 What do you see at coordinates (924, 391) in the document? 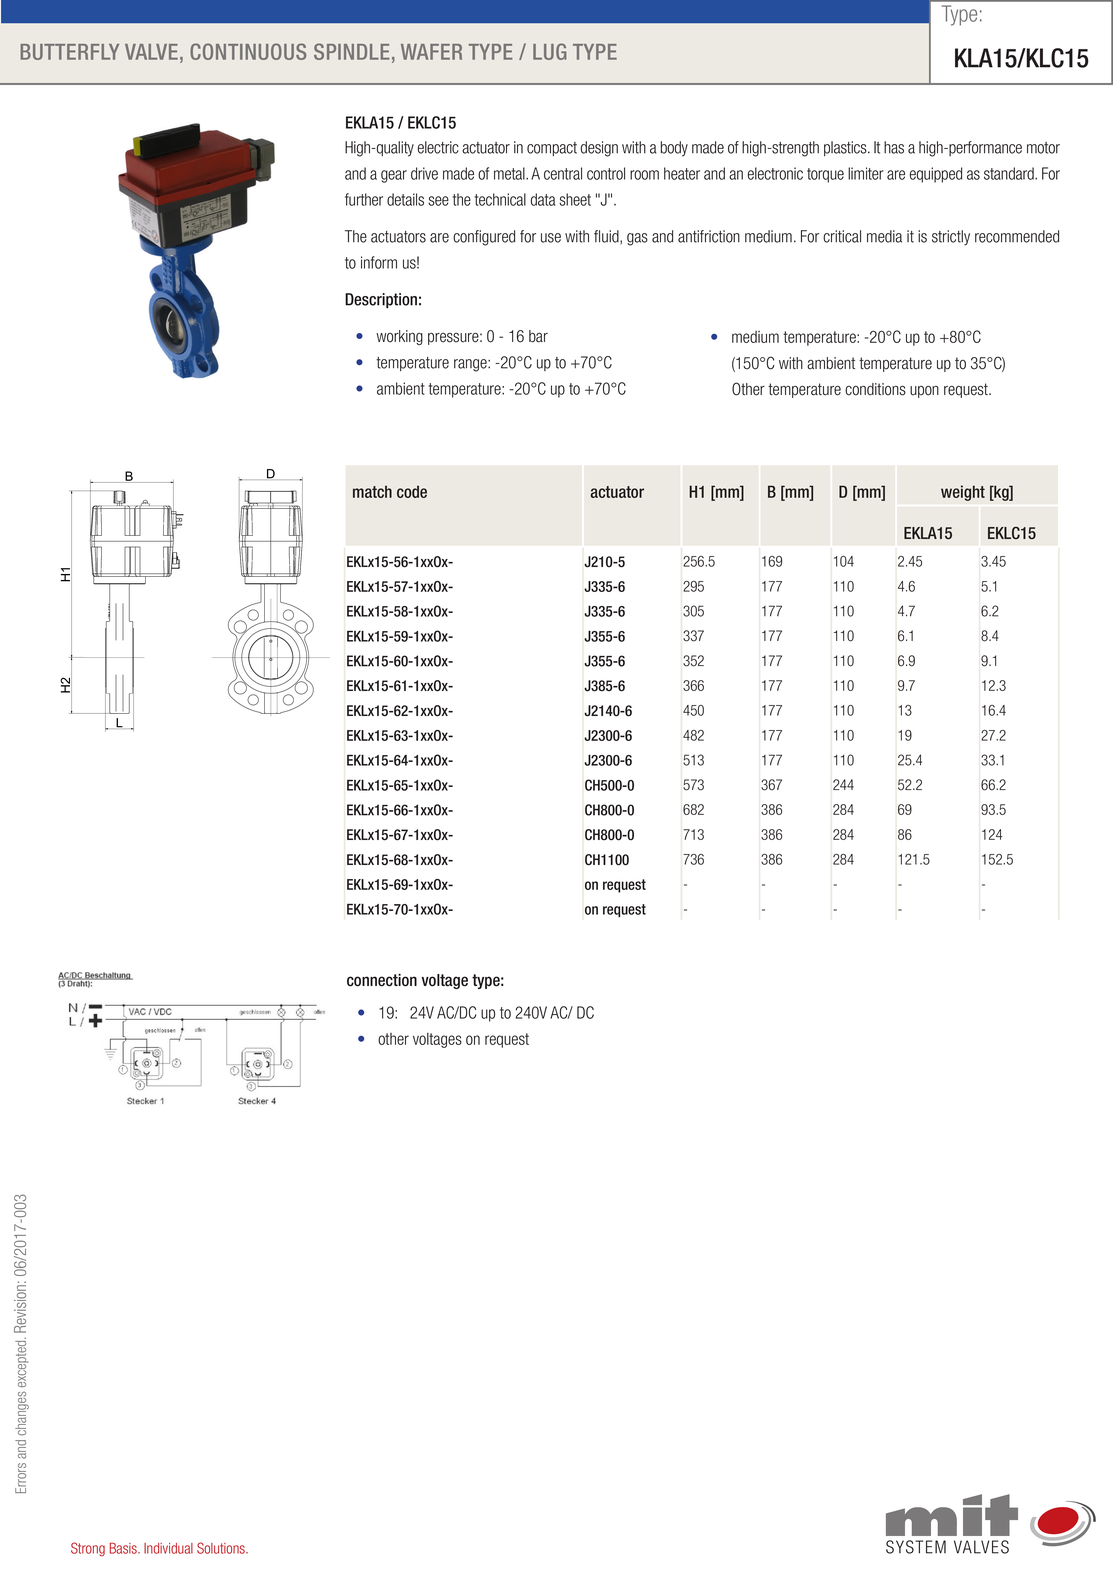
I see `upon` at bounding box center [924, 391].
